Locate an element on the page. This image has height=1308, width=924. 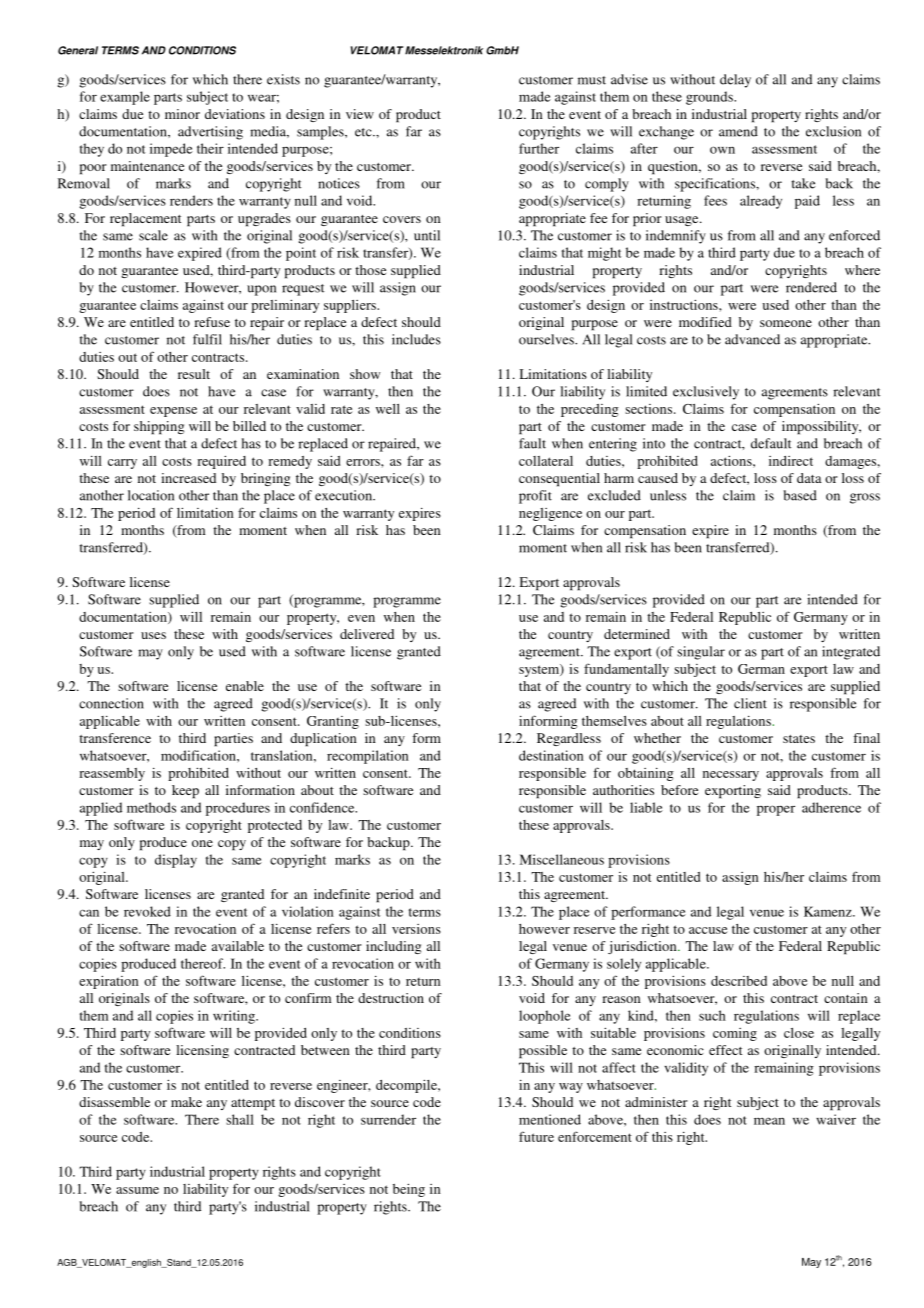
minor is located at coordinates (182, 114).
